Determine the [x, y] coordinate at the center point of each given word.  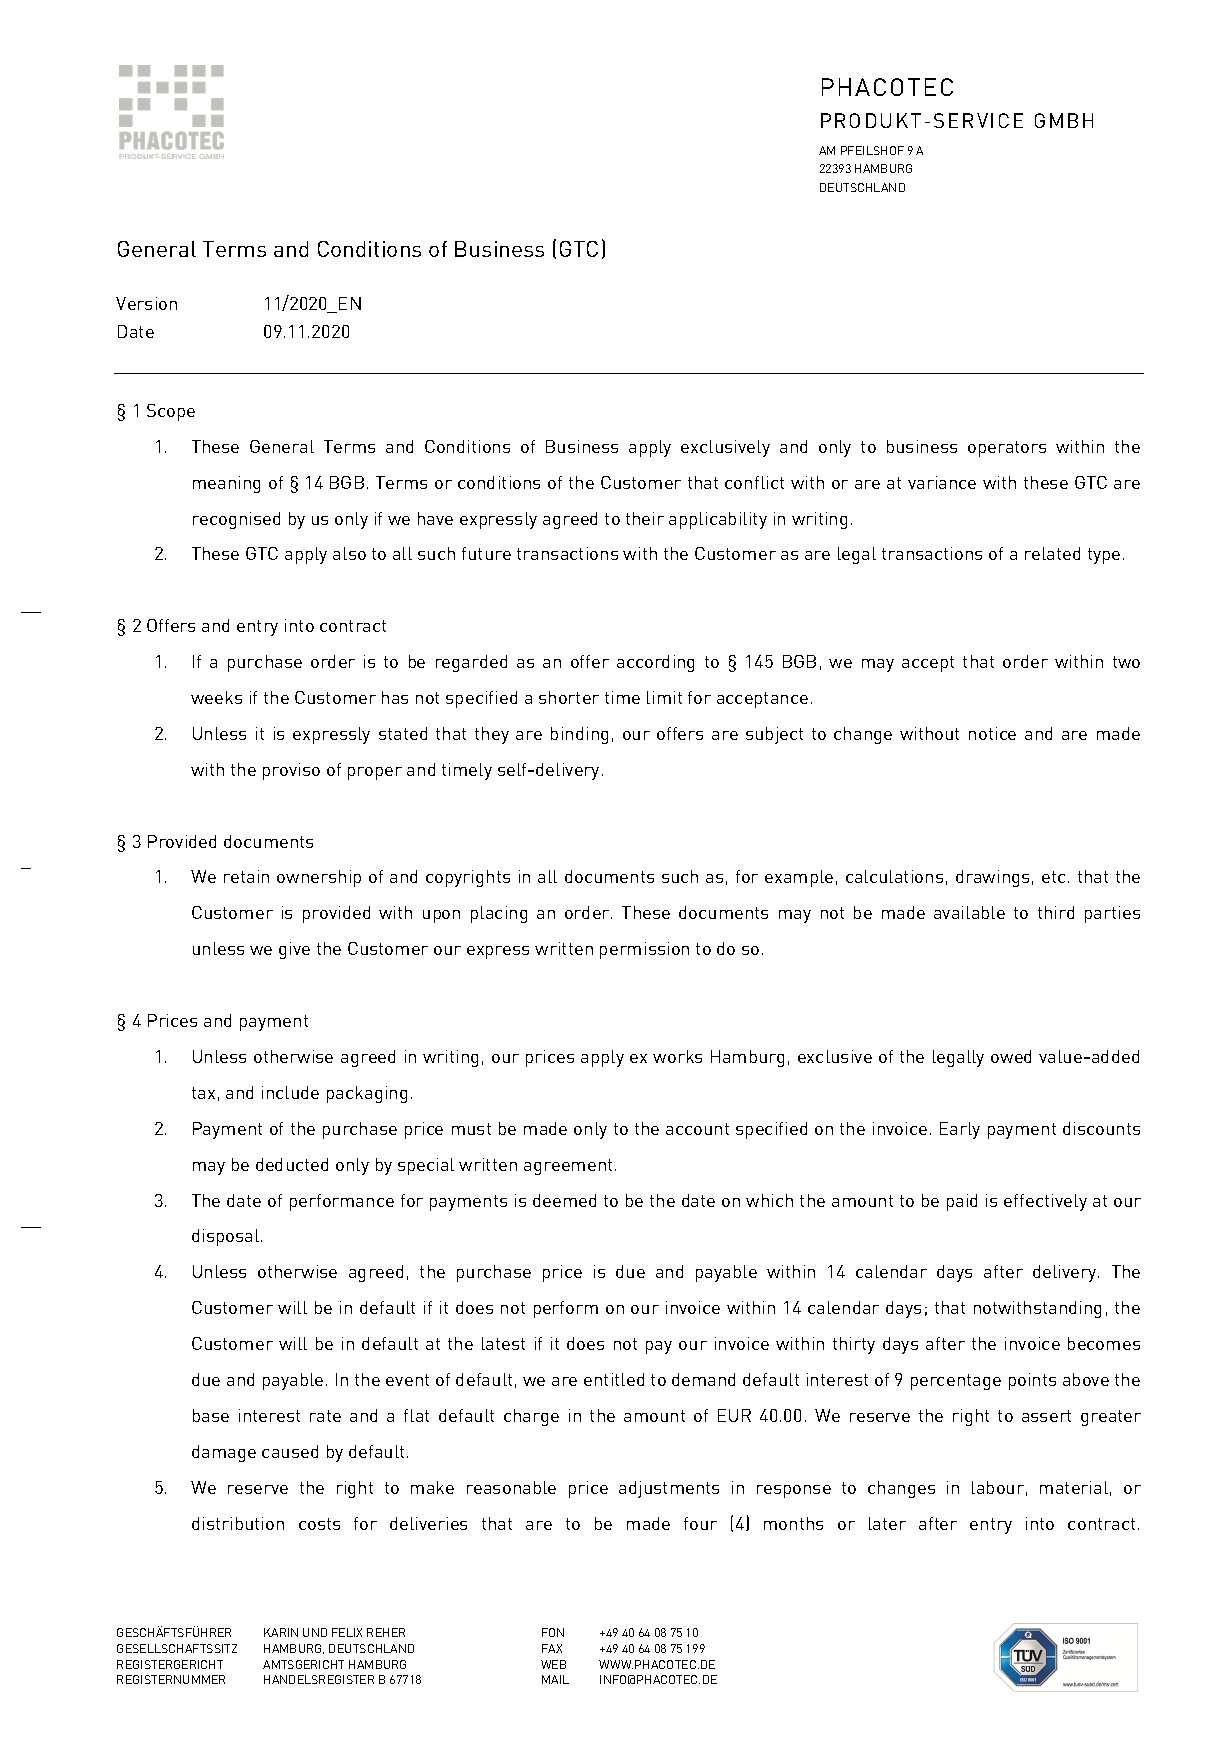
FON [553, 1632]
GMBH [1064, 120]
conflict [754, 482]
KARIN [281, 1632]
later [887, 1523]
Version [146, 303]
